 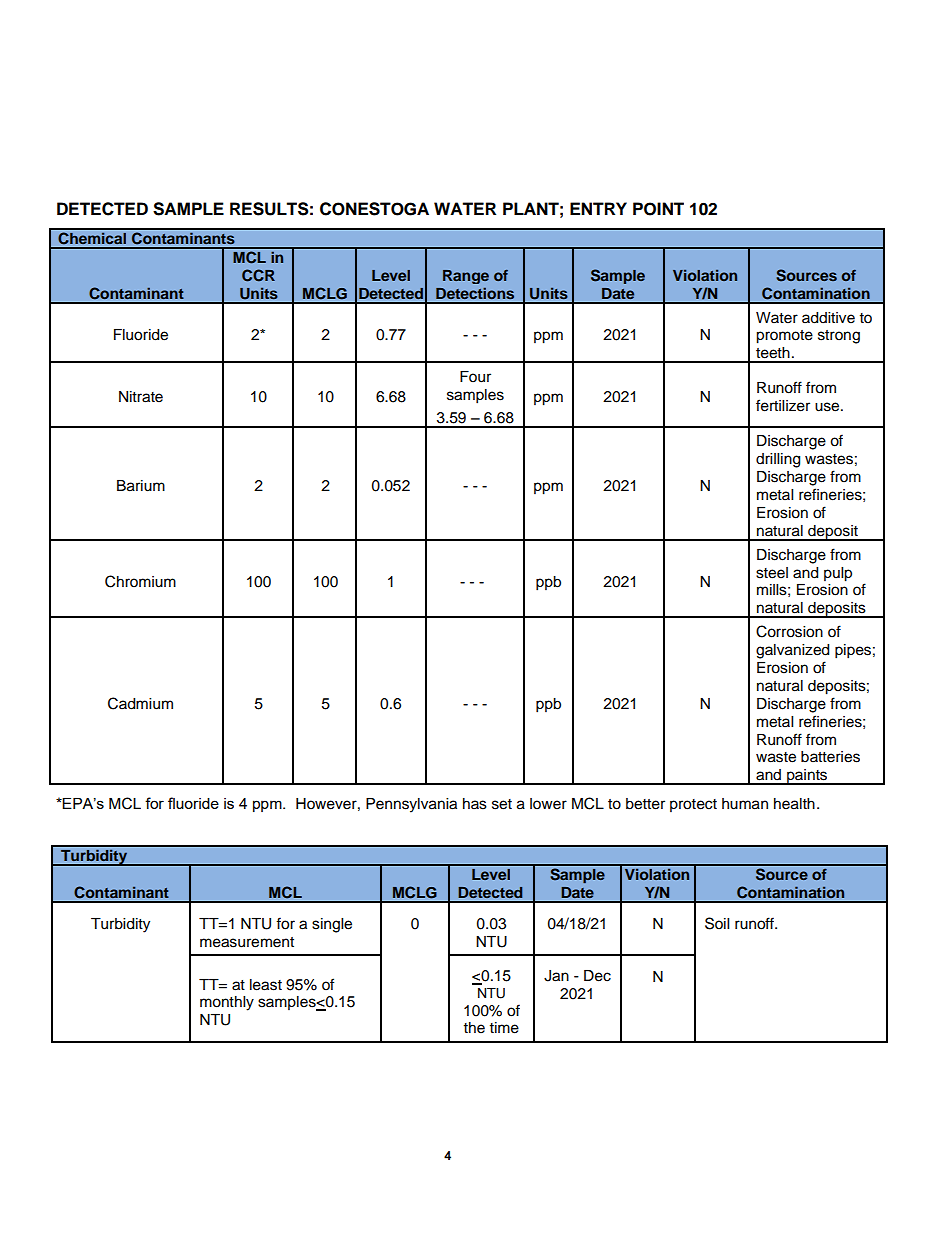 What do you see at coordinates (658, 209) in the screenshot?
I see `POINT` at bounding box center [658, 209].
